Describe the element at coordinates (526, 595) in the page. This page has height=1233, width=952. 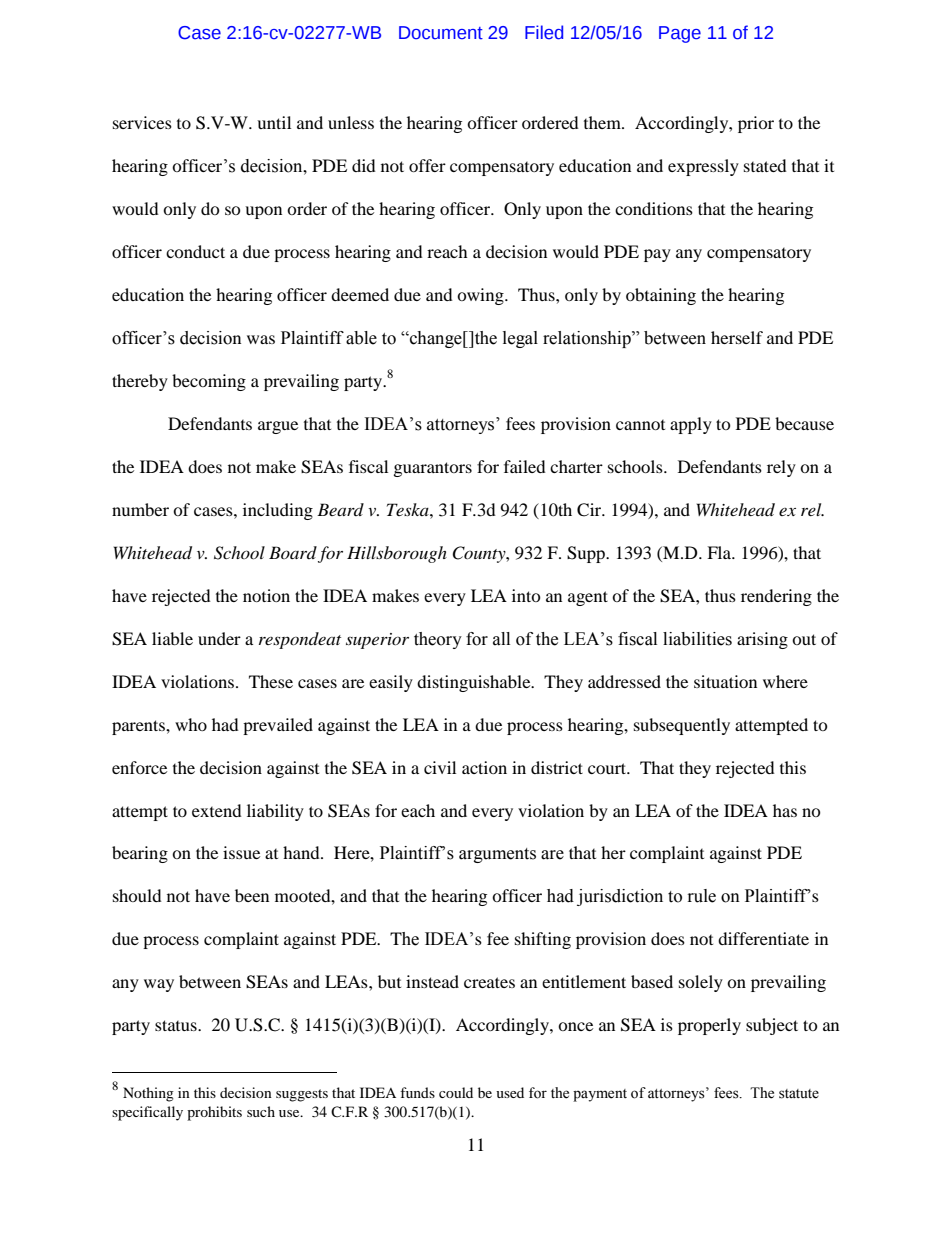
I see `into` at that location.
